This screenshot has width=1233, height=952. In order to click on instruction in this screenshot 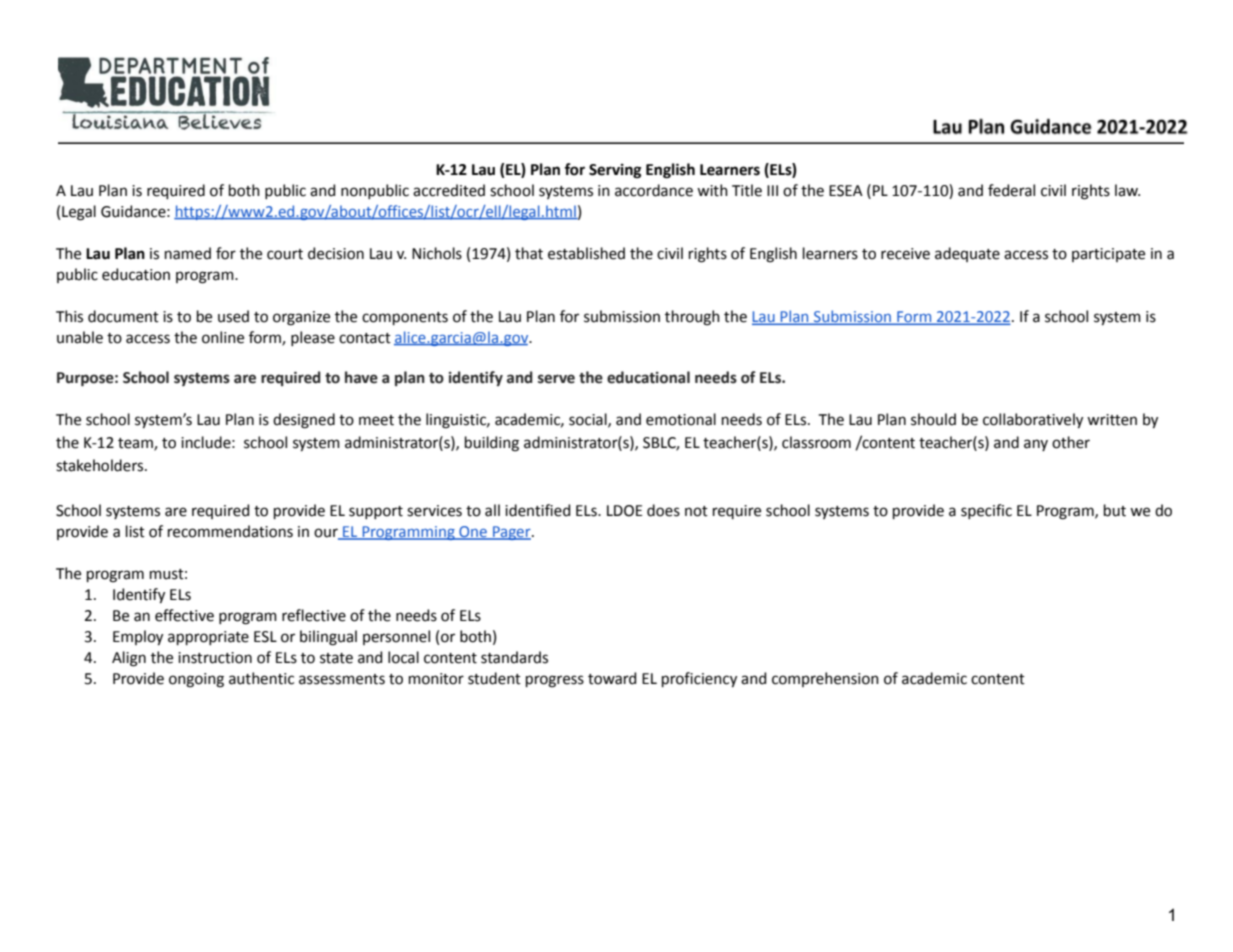, I will do `click(215, 658)`.
